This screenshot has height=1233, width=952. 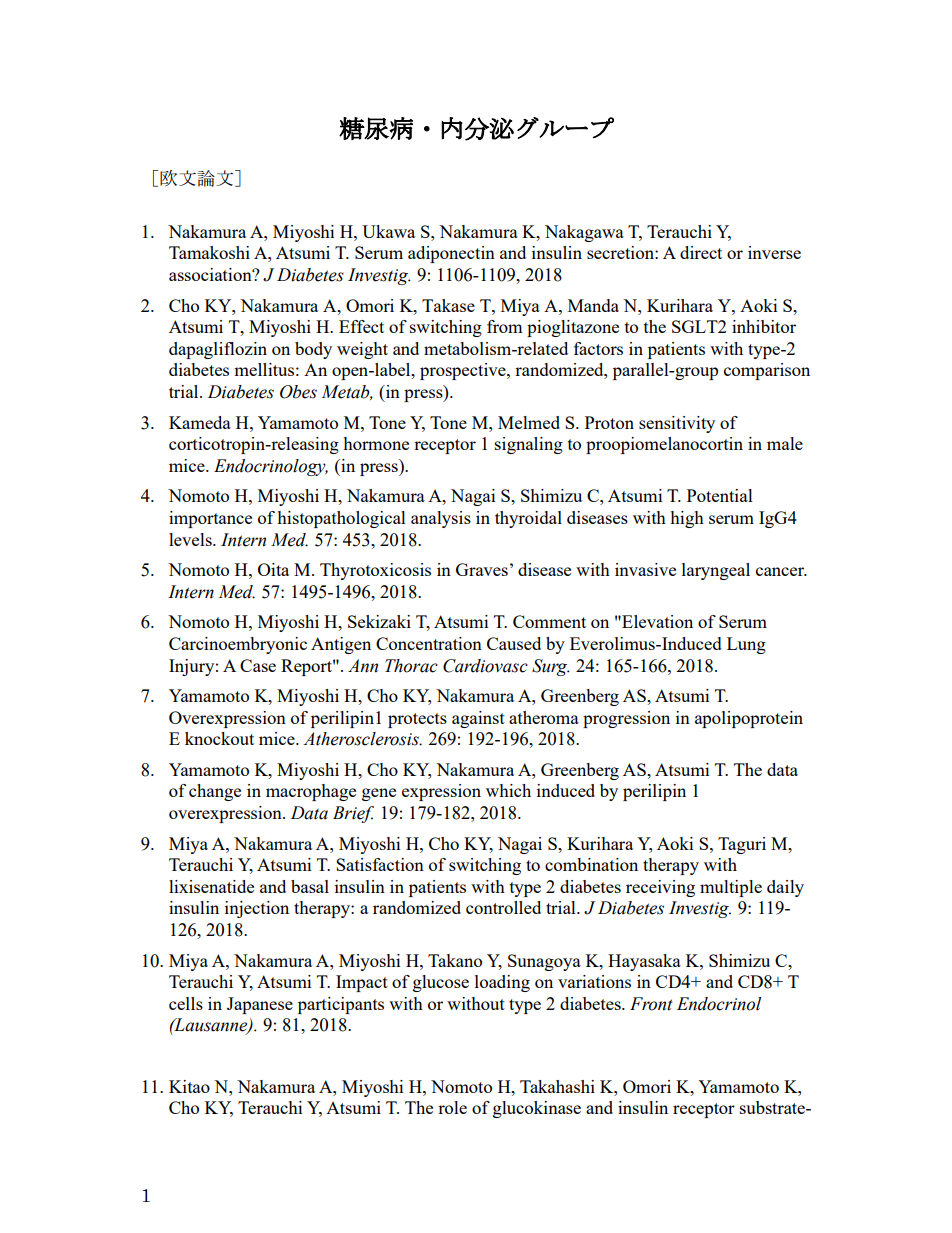 What do you see at coordinates (529, 445) in the screenshot?
I see `signaling` at bounding box center [529, 445].
